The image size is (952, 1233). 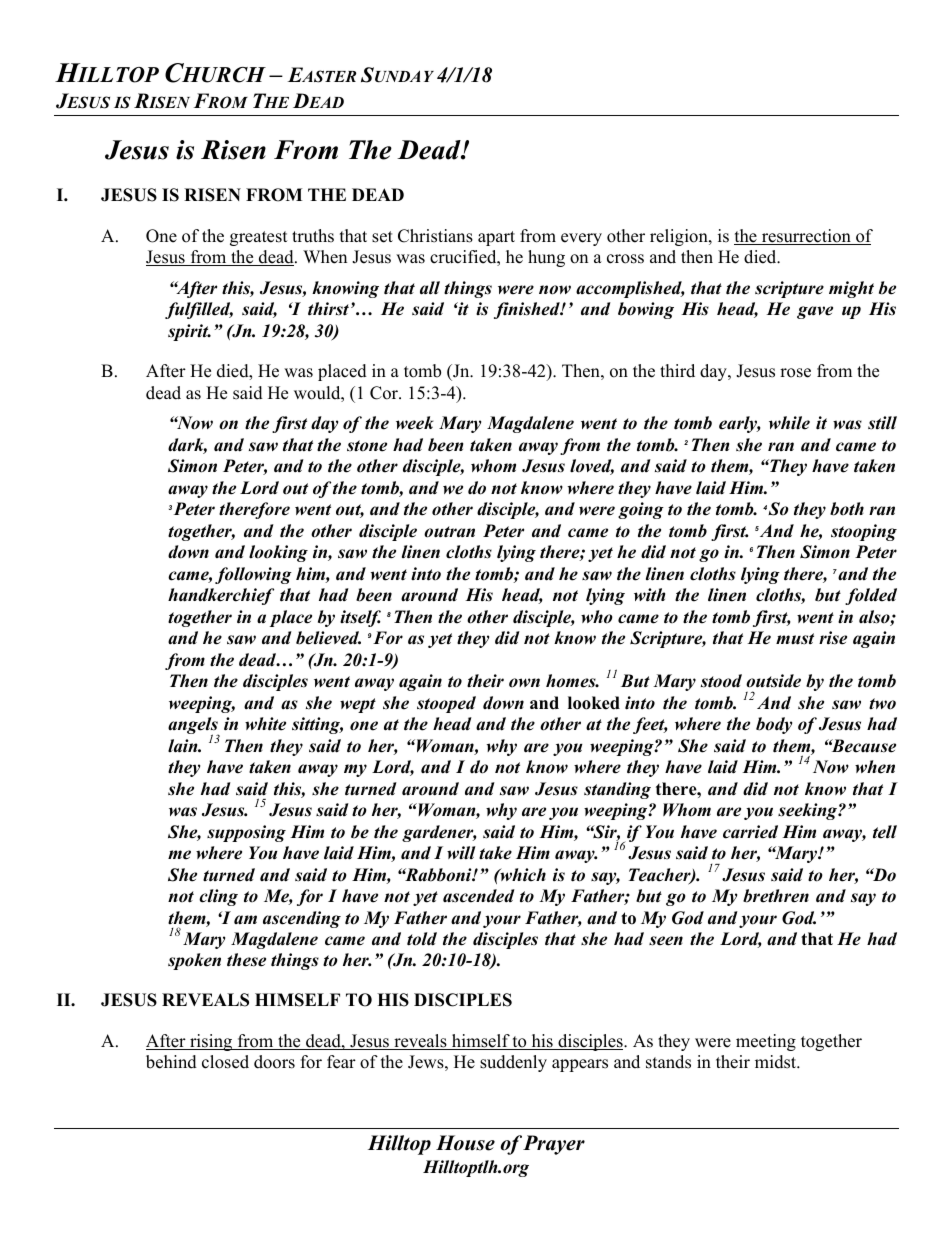 What do you see at coordinates (806, 237) in the image?
I see `resurrection` at bounding box center [806, 237].
